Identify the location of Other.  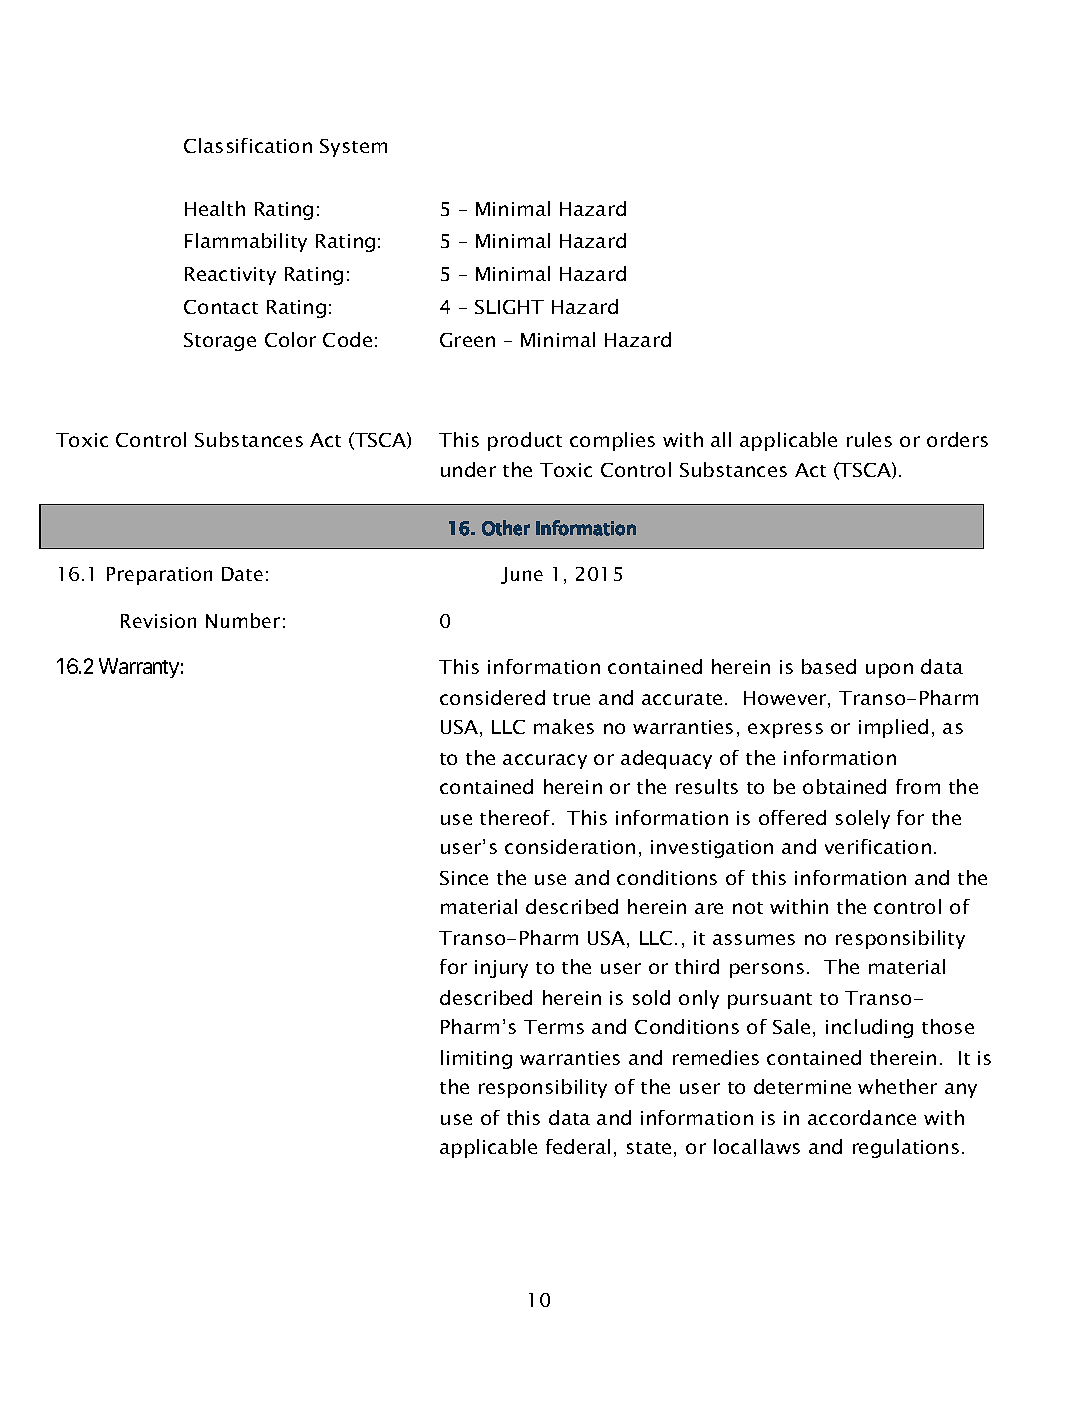
(506, 528).
